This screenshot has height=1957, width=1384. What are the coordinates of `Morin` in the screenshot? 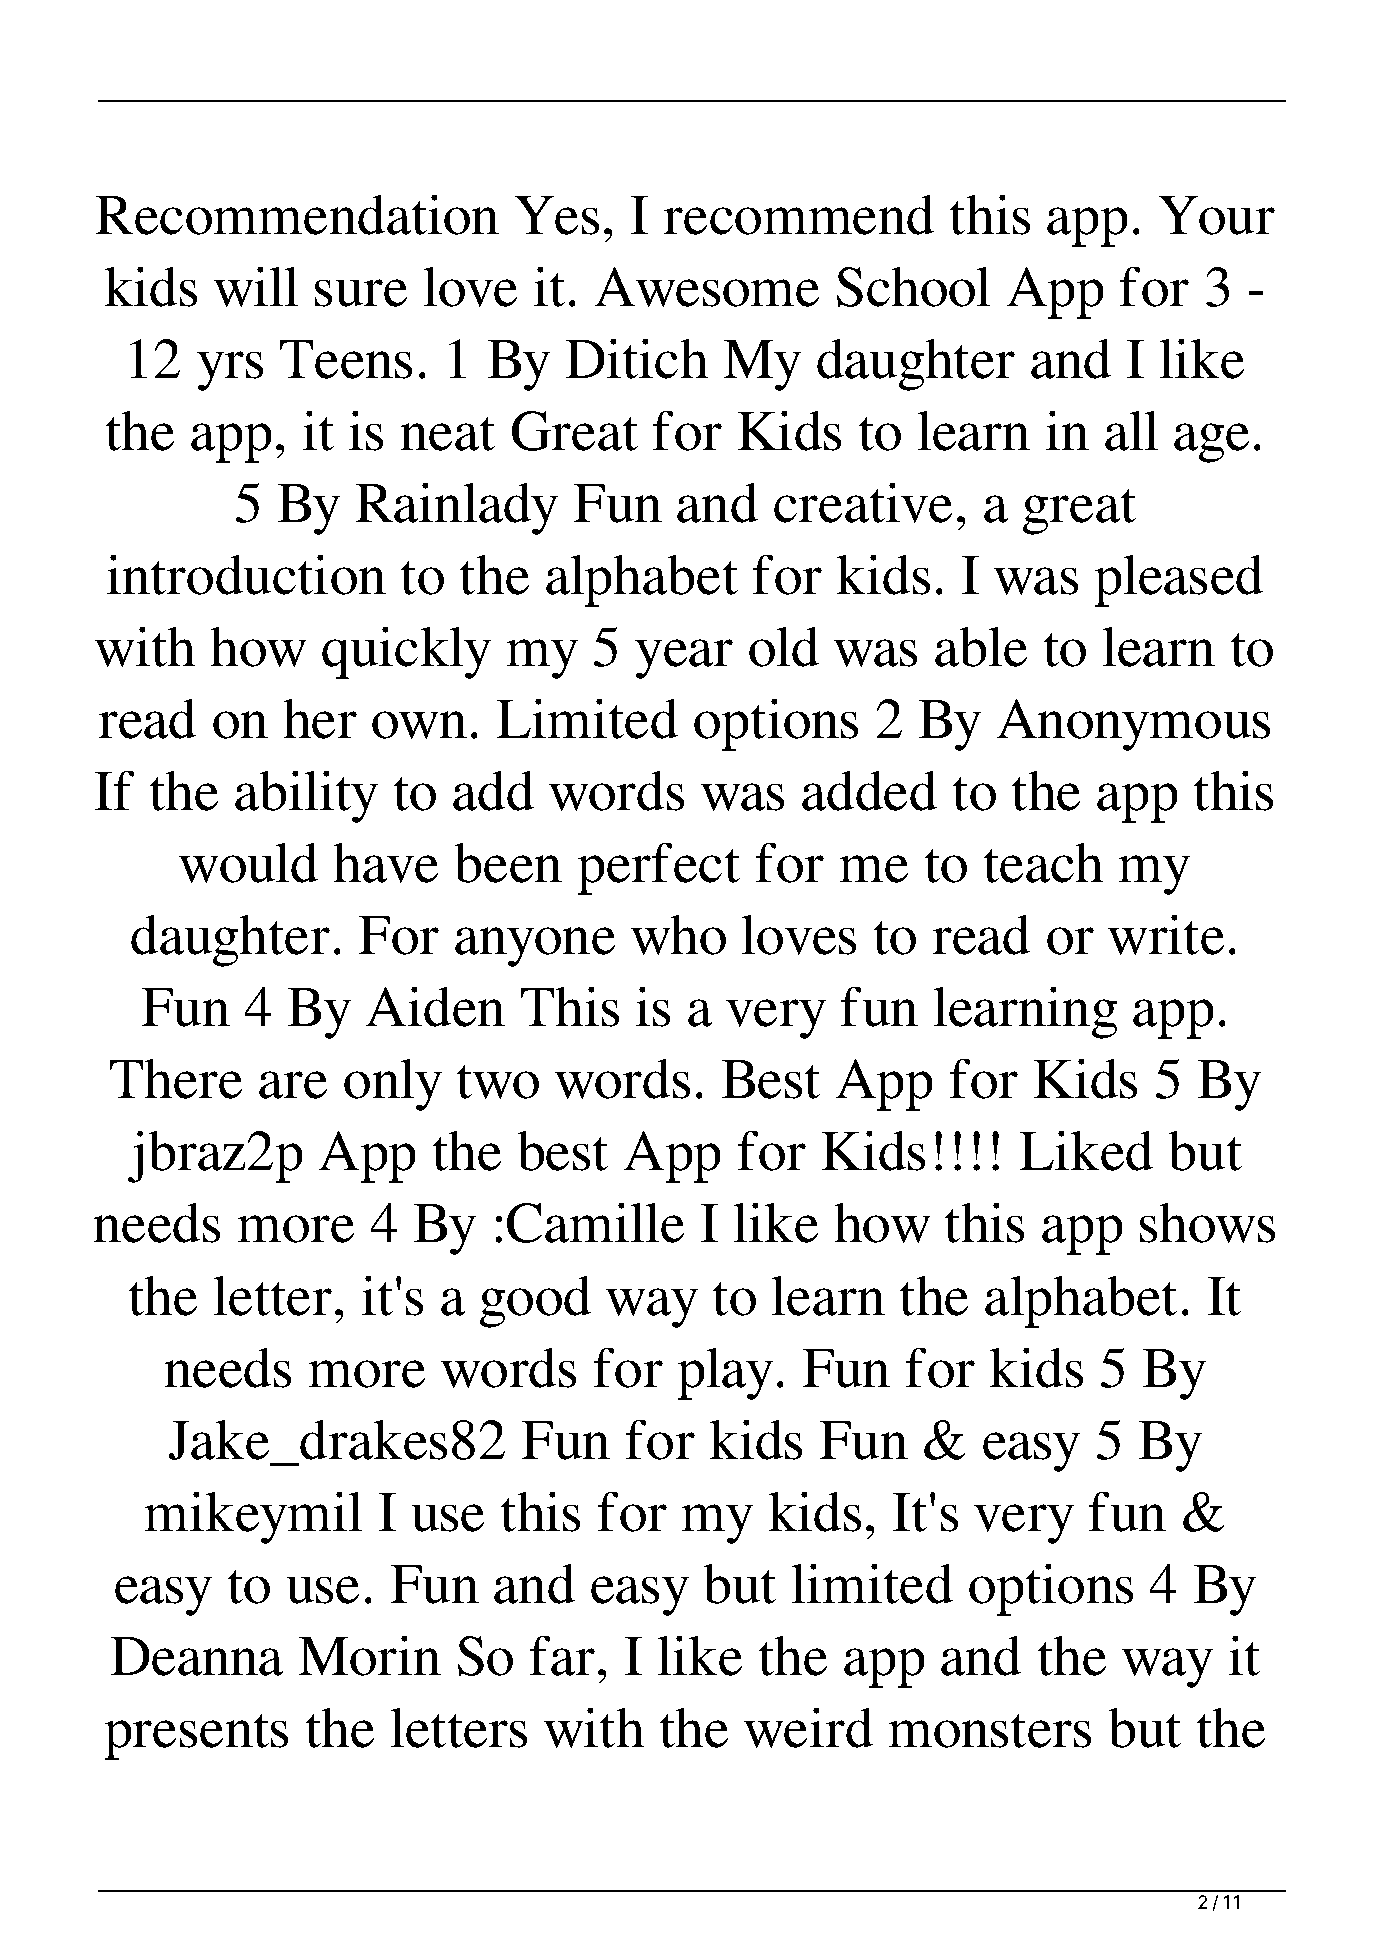 It's located at (370, 1656).
